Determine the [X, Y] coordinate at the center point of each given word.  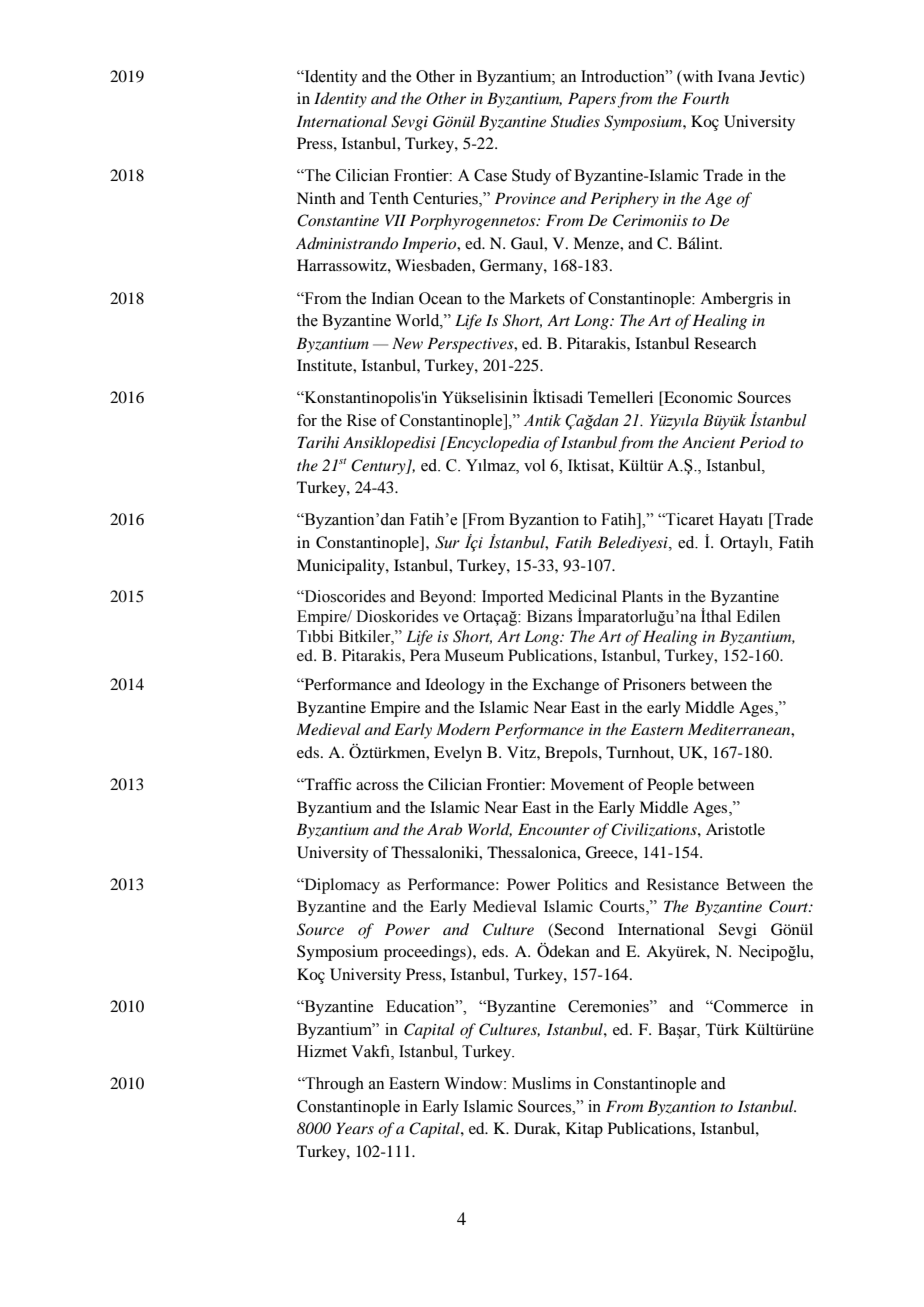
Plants [642, 596]
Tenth [389, 198]
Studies [575, 121]
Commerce [750, 1006]
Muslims [541, 1083]
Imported [513, 598]
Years [355, 1128]
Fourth [705, 98]
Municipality [342, 567]
